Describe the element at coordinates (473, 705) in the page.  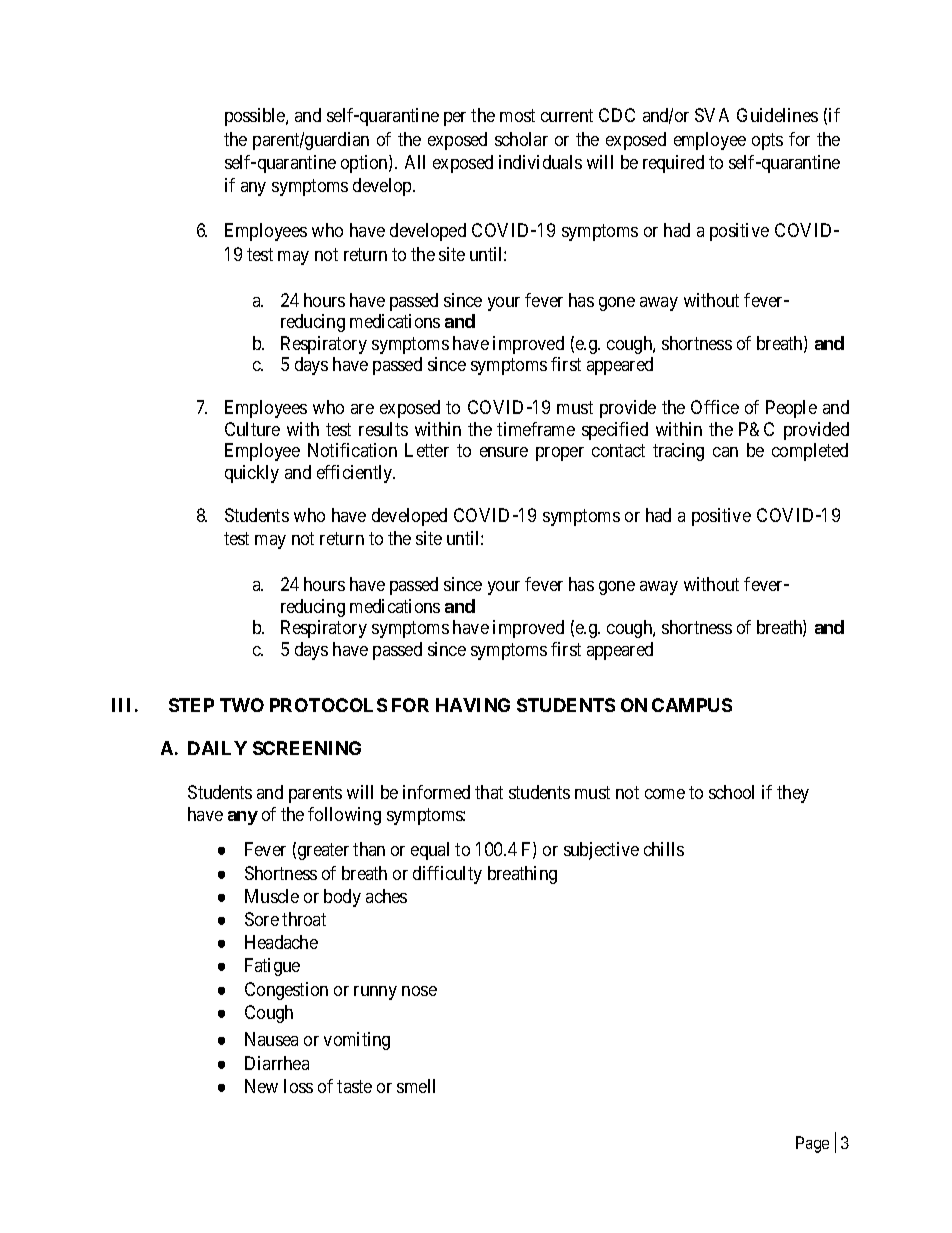
I see `HAVING` at that location.
